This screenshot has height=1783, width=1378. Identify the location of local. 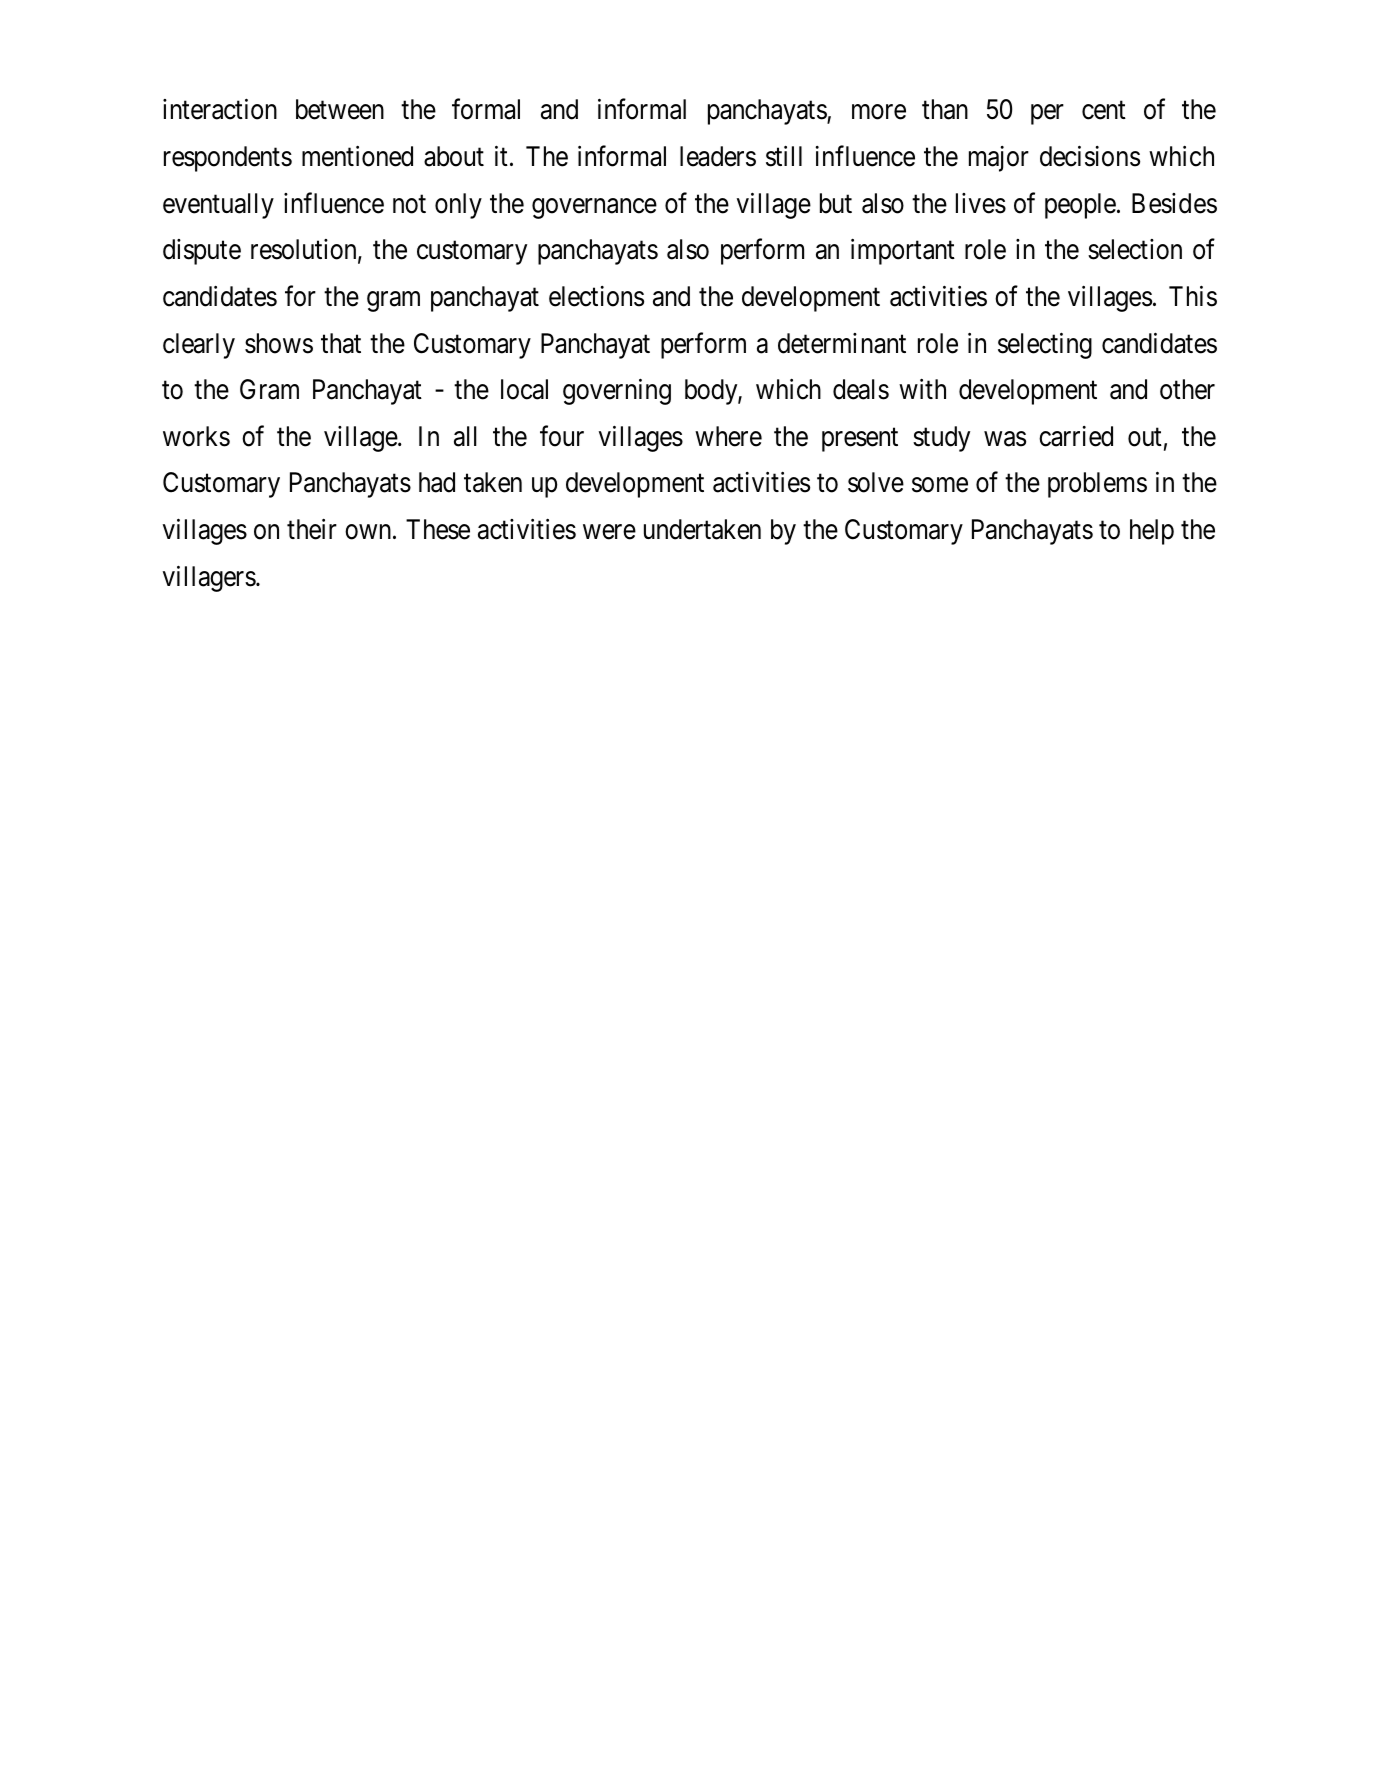
(524, 389).
